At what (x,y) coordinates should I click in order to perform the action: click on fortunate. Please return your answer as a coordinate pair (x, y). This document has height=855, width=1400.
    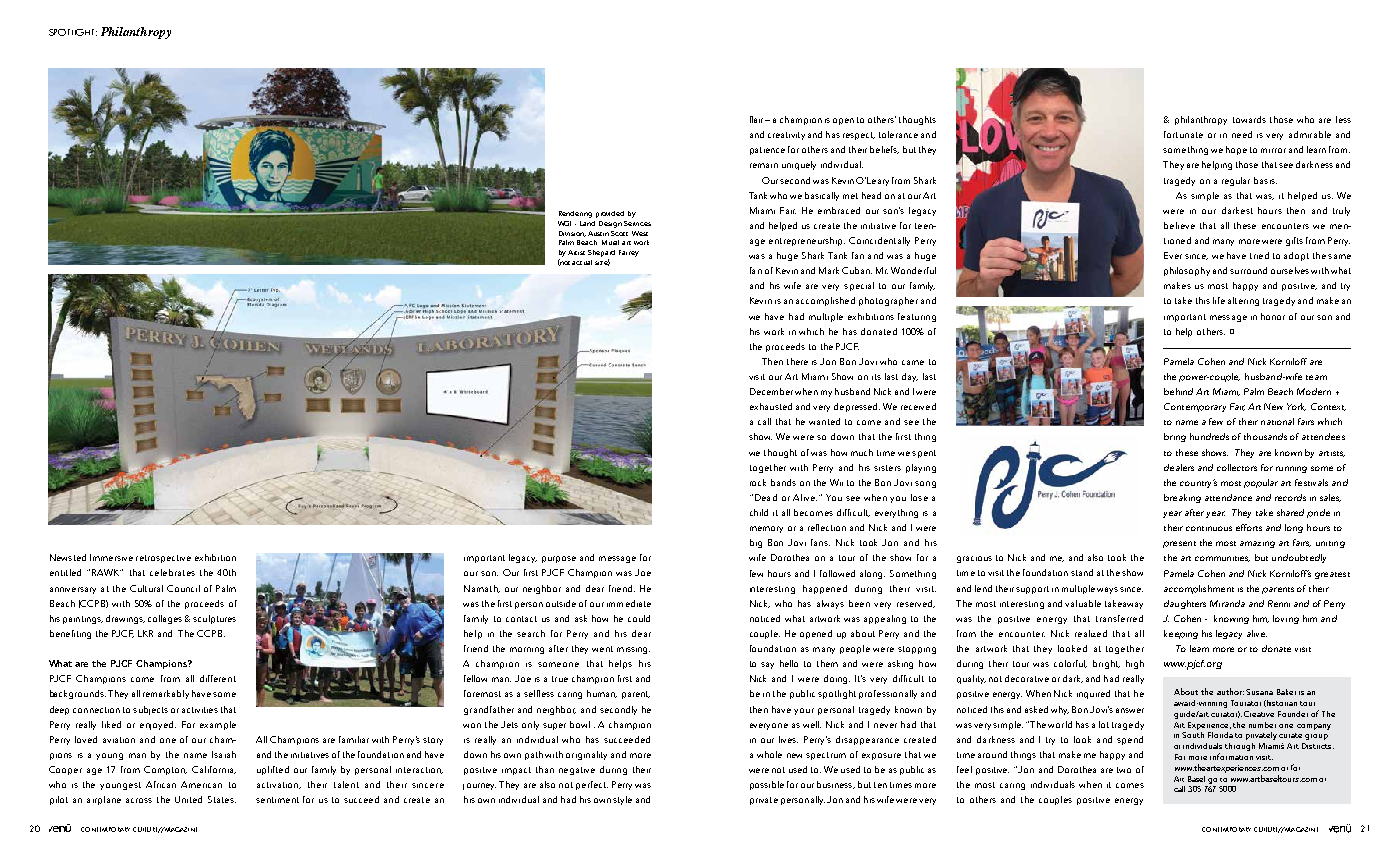
    Looking at the image, I should click on (1183, 134).
